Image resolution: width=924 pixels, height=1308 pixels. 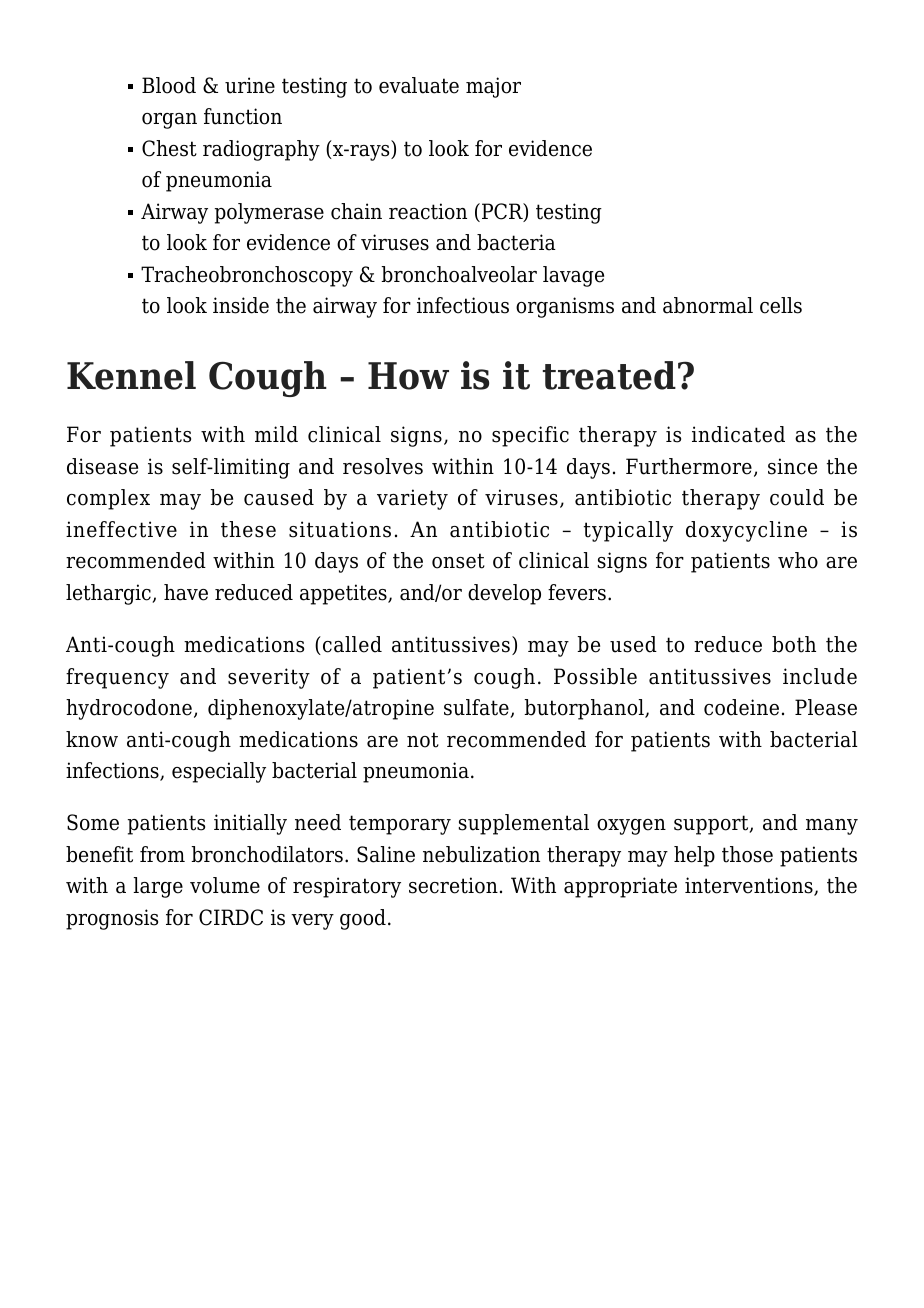 What do you see at coordinates (794, 644) in the document?
I see `both` at bounding box center [794, 644].
